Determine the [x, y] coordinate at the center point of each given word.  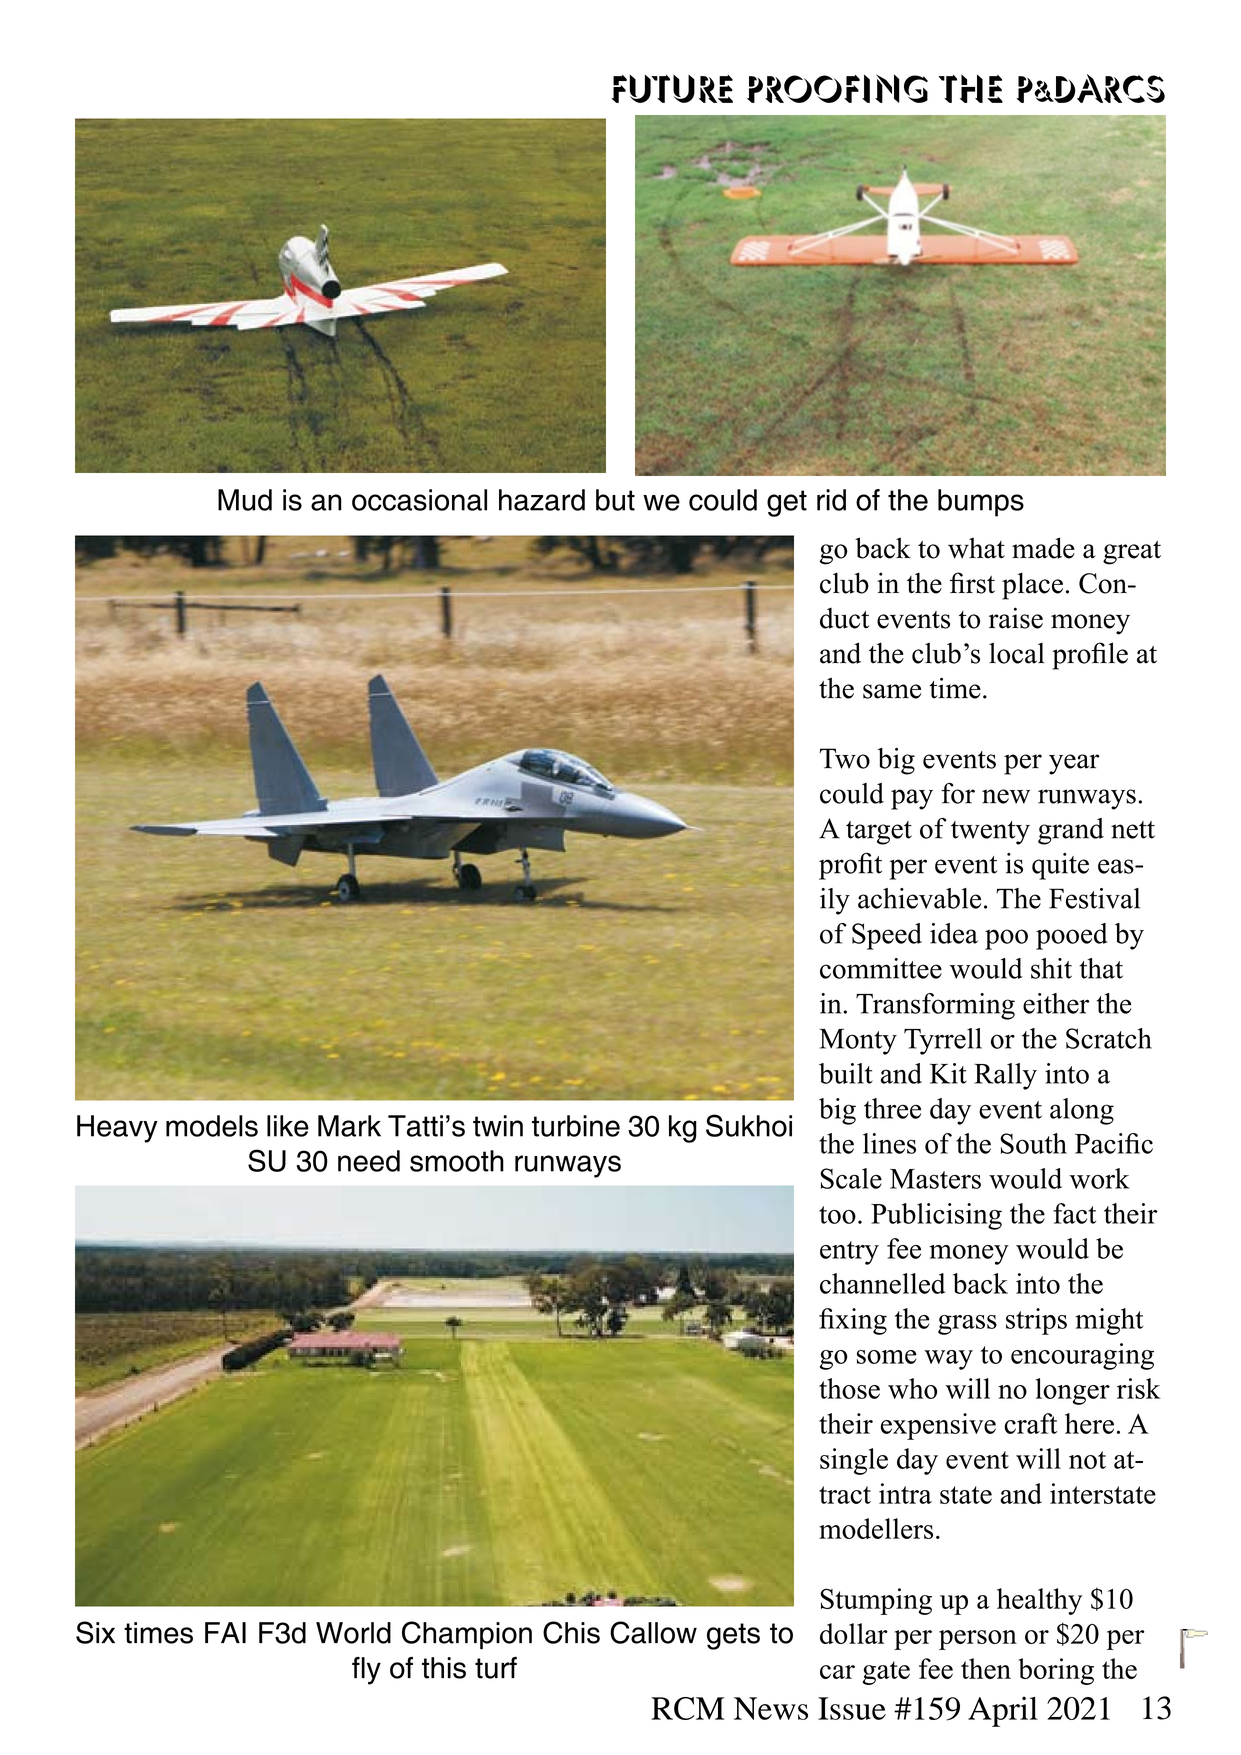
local [1017, 653]
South [1033, 1143]
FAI [225, 1632]
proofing [837, 88]
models [212, 1126]
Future [672, 89]
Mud [245, 500]
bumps [981, 503]
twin [498, 1126]
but [615, 500]
